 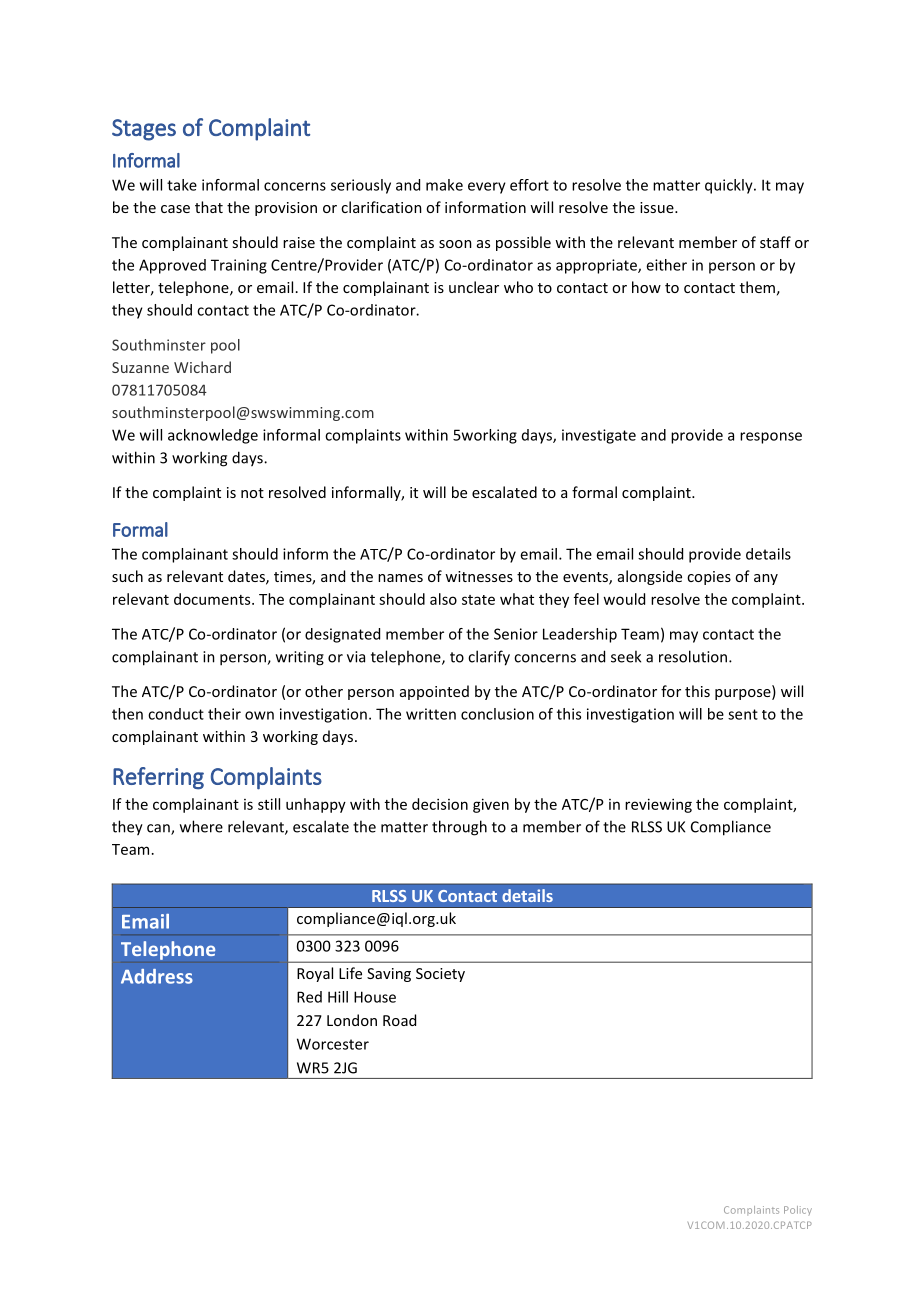 I want to click on reviewing, so click(x=658, y=805).
